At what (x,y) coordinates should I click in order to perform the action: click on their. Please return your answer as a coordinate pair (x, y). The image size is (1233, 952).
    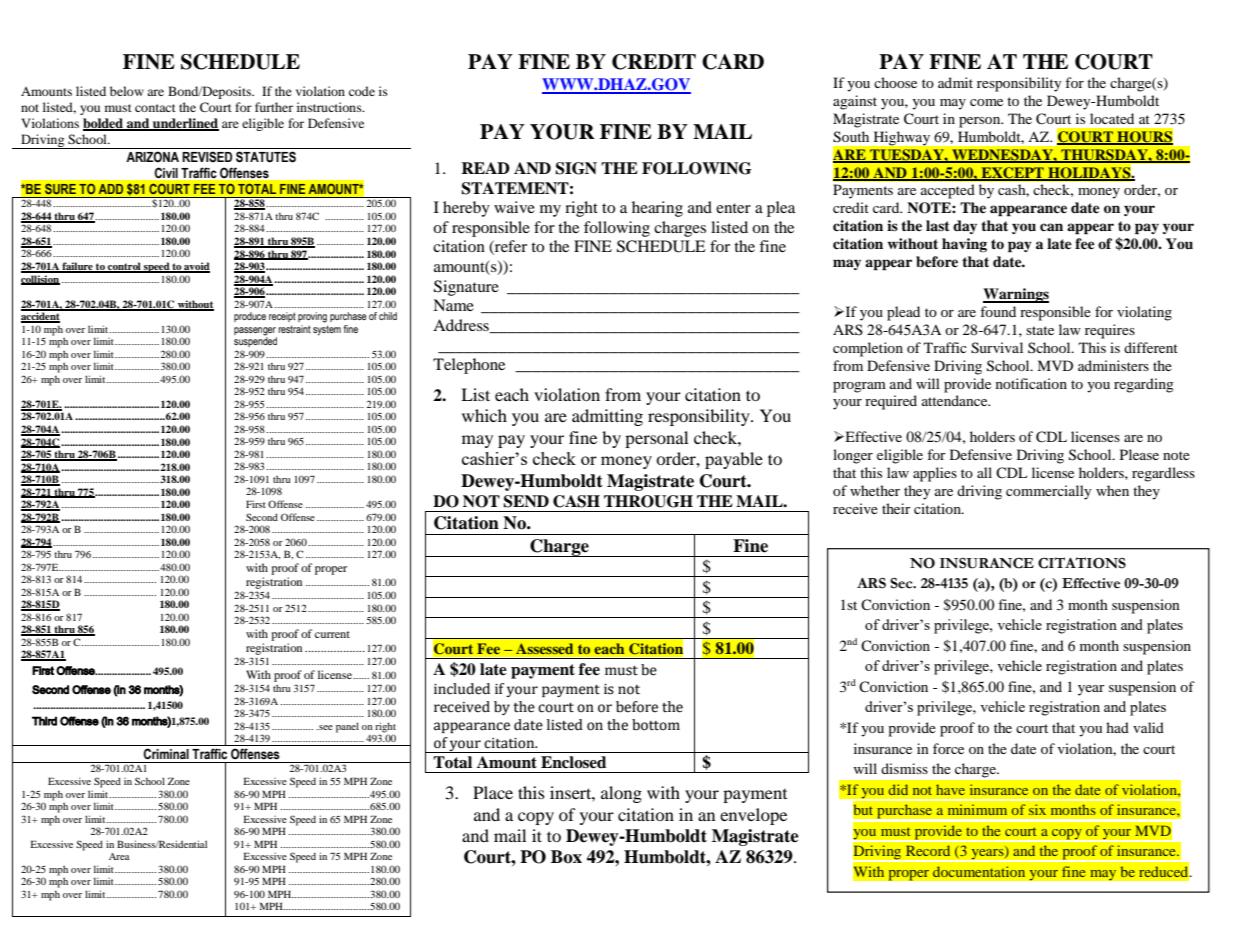
    Looking at the image, I should click on (896, 508).
